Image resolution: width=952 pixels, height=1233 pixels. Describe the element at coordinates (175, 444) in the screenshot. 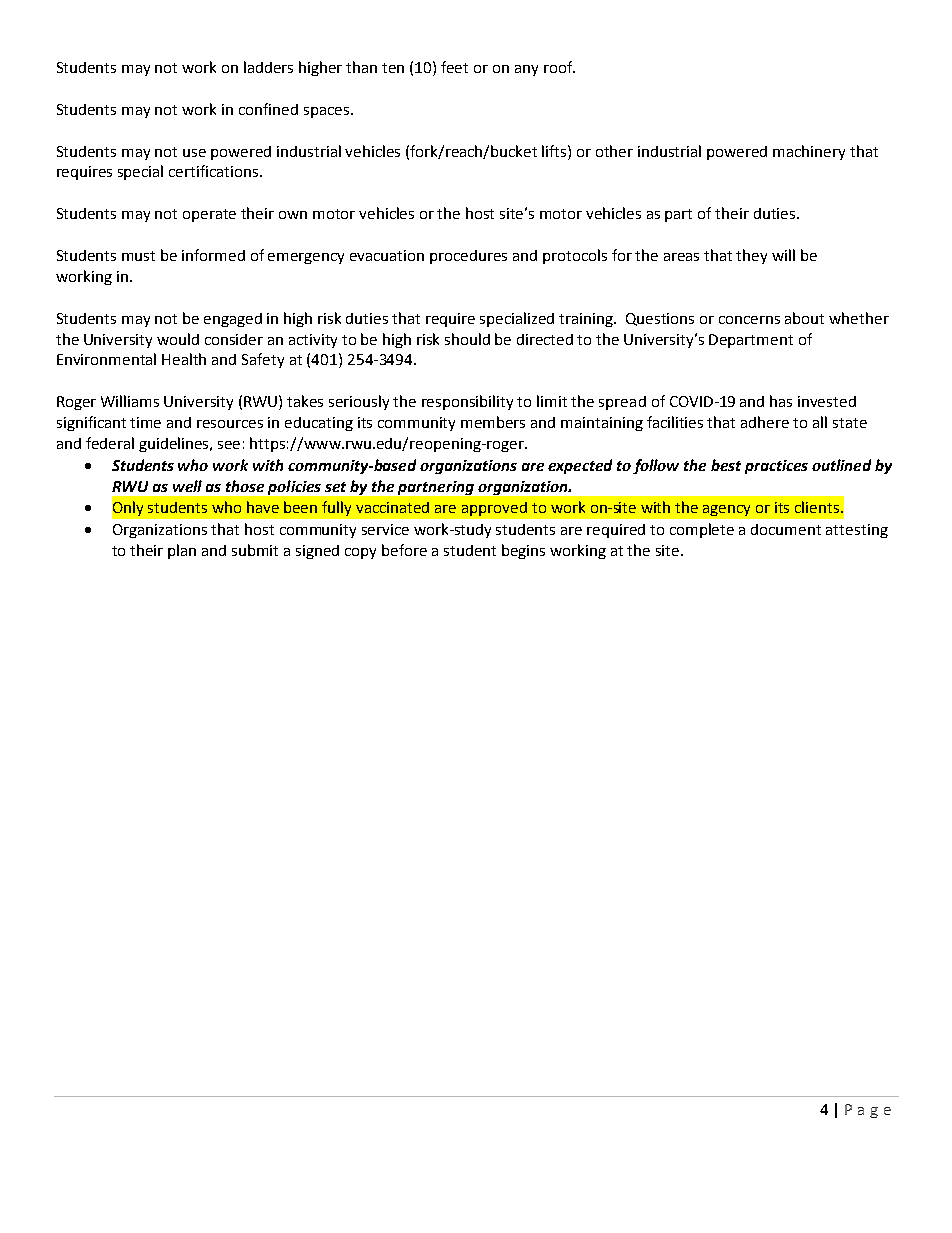

I see `guidelines` at that location.
